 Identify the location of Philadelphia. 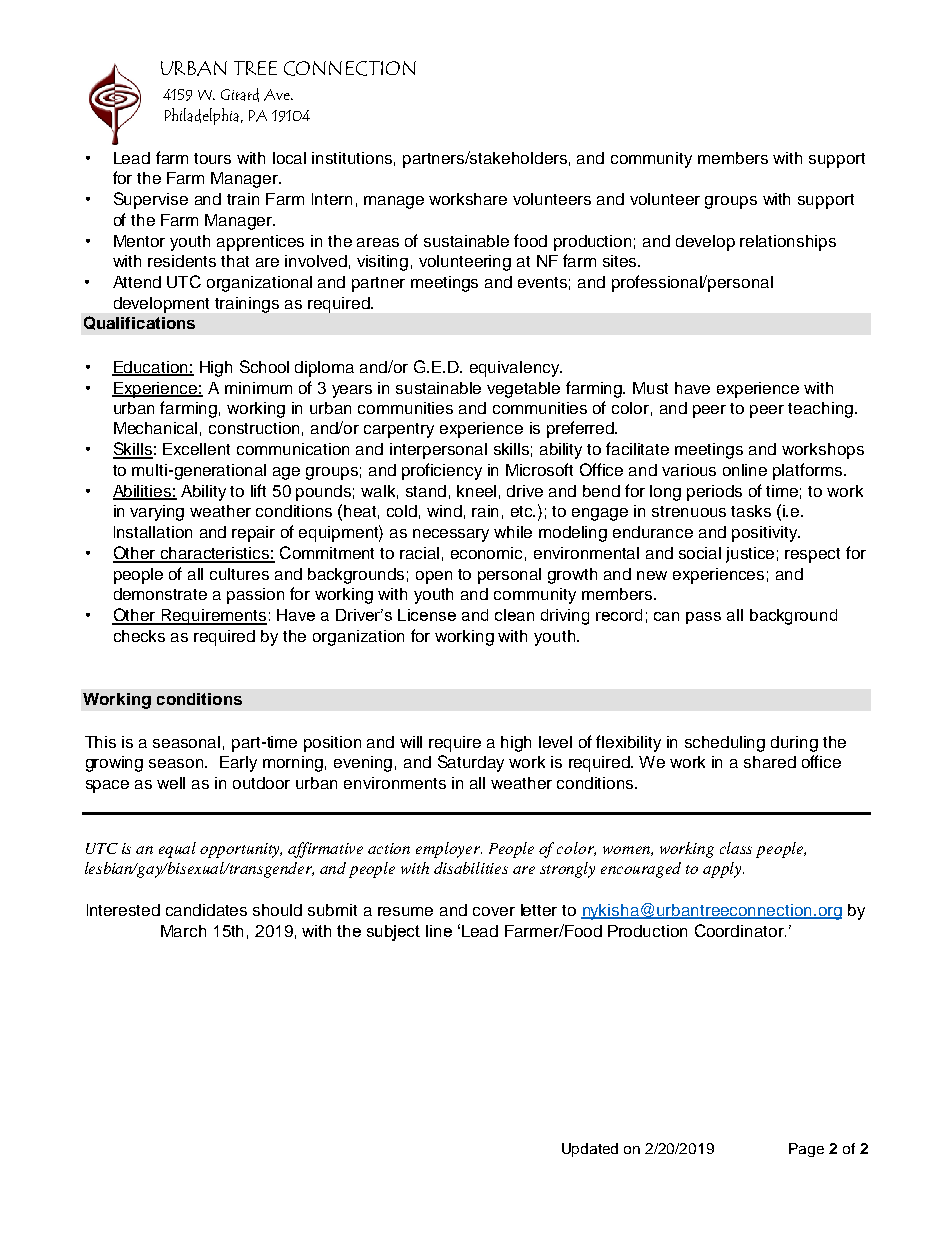
(203, 116).
